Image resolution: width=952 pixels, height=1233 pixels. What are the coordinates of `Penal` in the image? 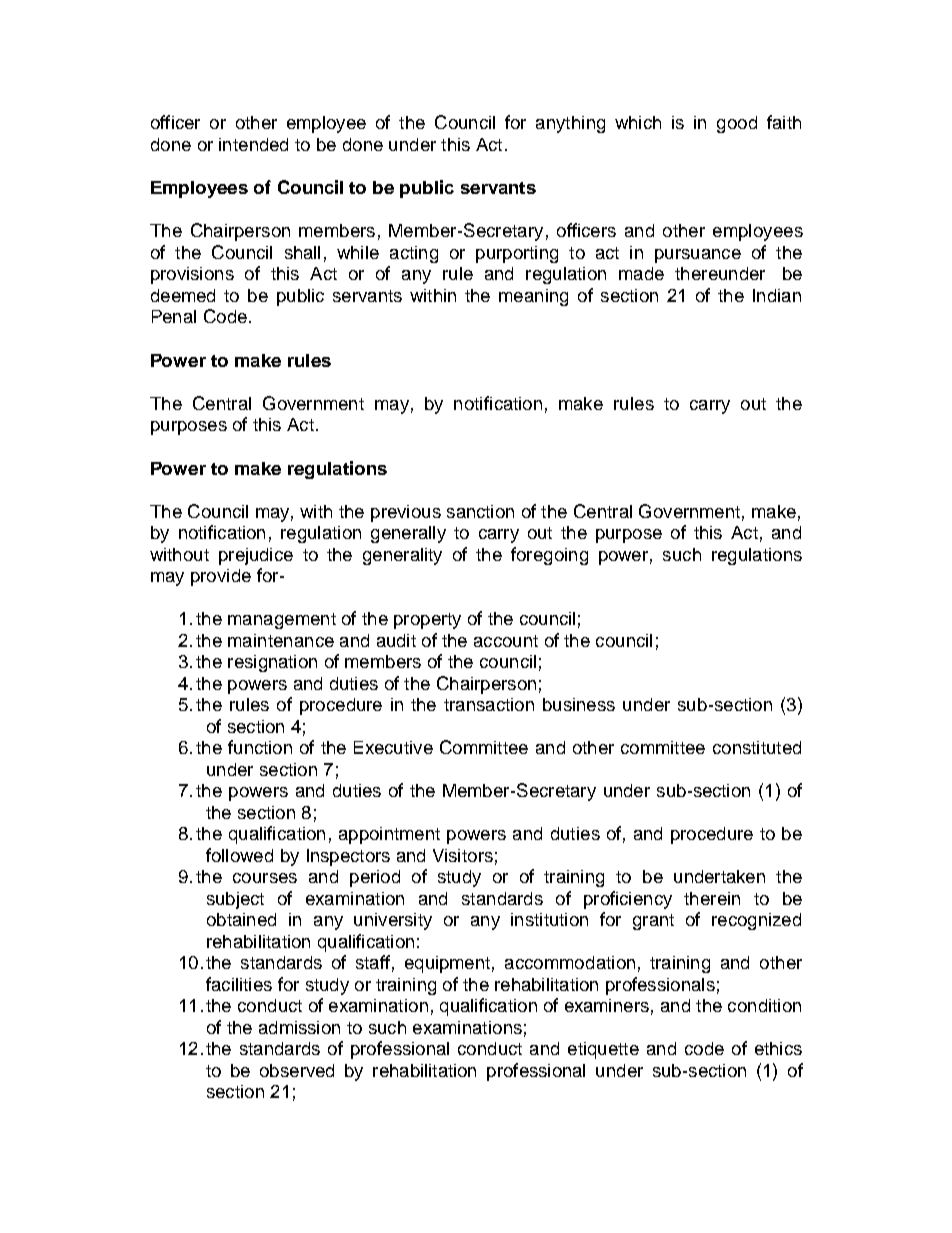 It's located at (174, 316).
